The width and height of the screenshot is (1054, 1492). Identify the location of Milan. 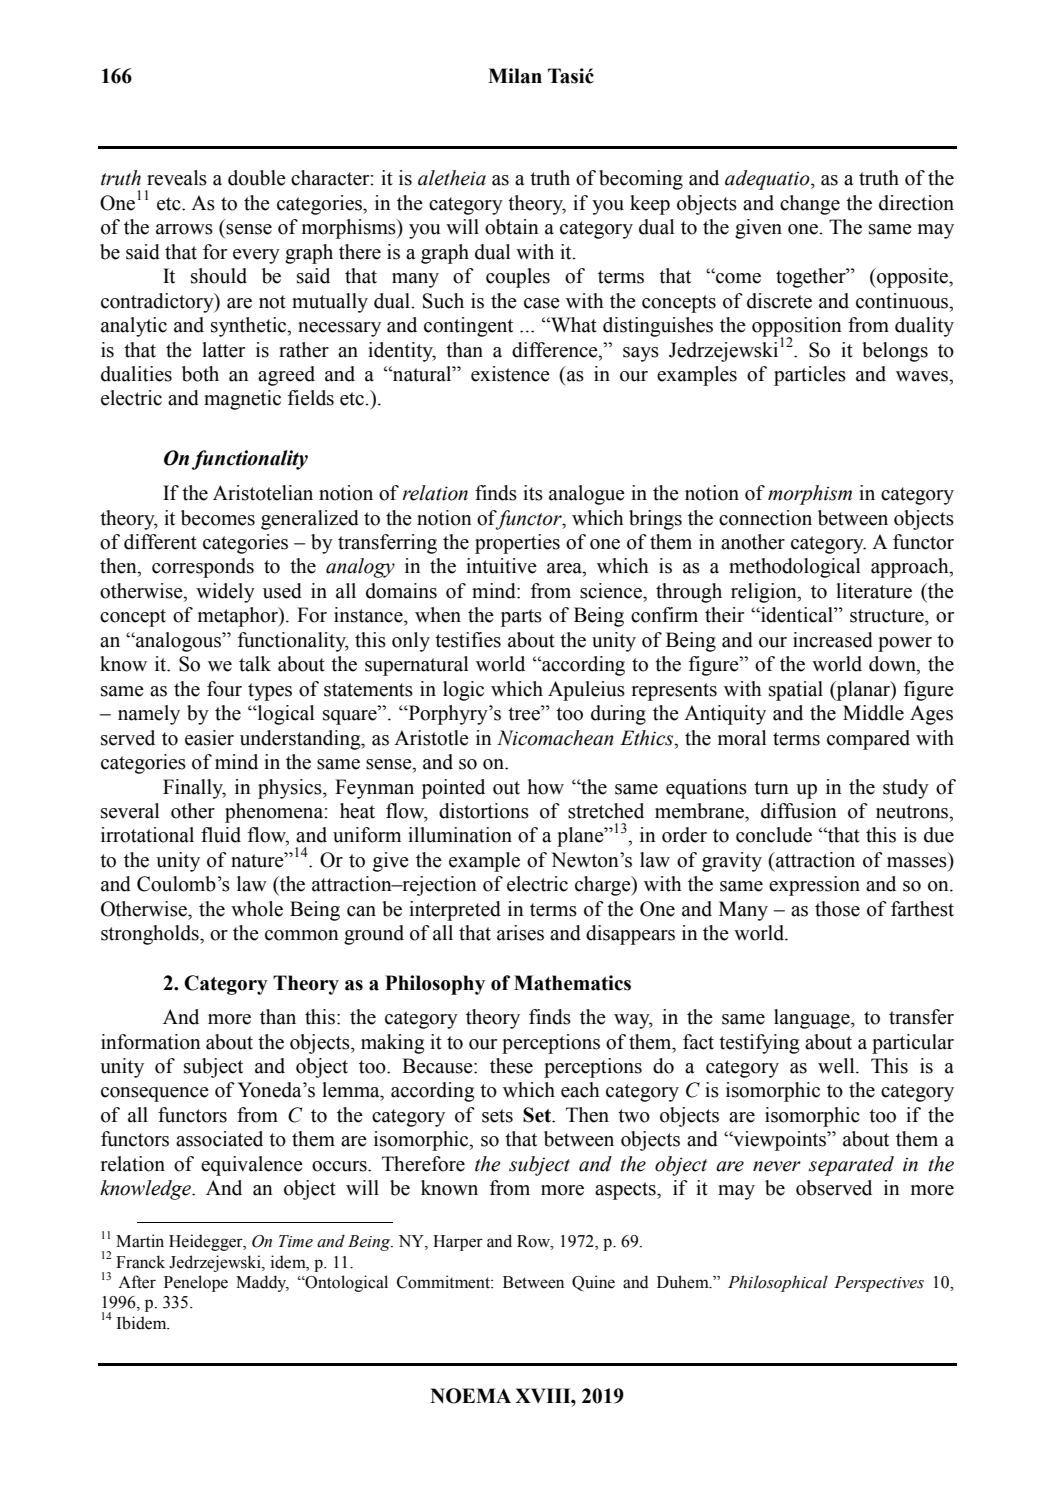
(515, 76).
